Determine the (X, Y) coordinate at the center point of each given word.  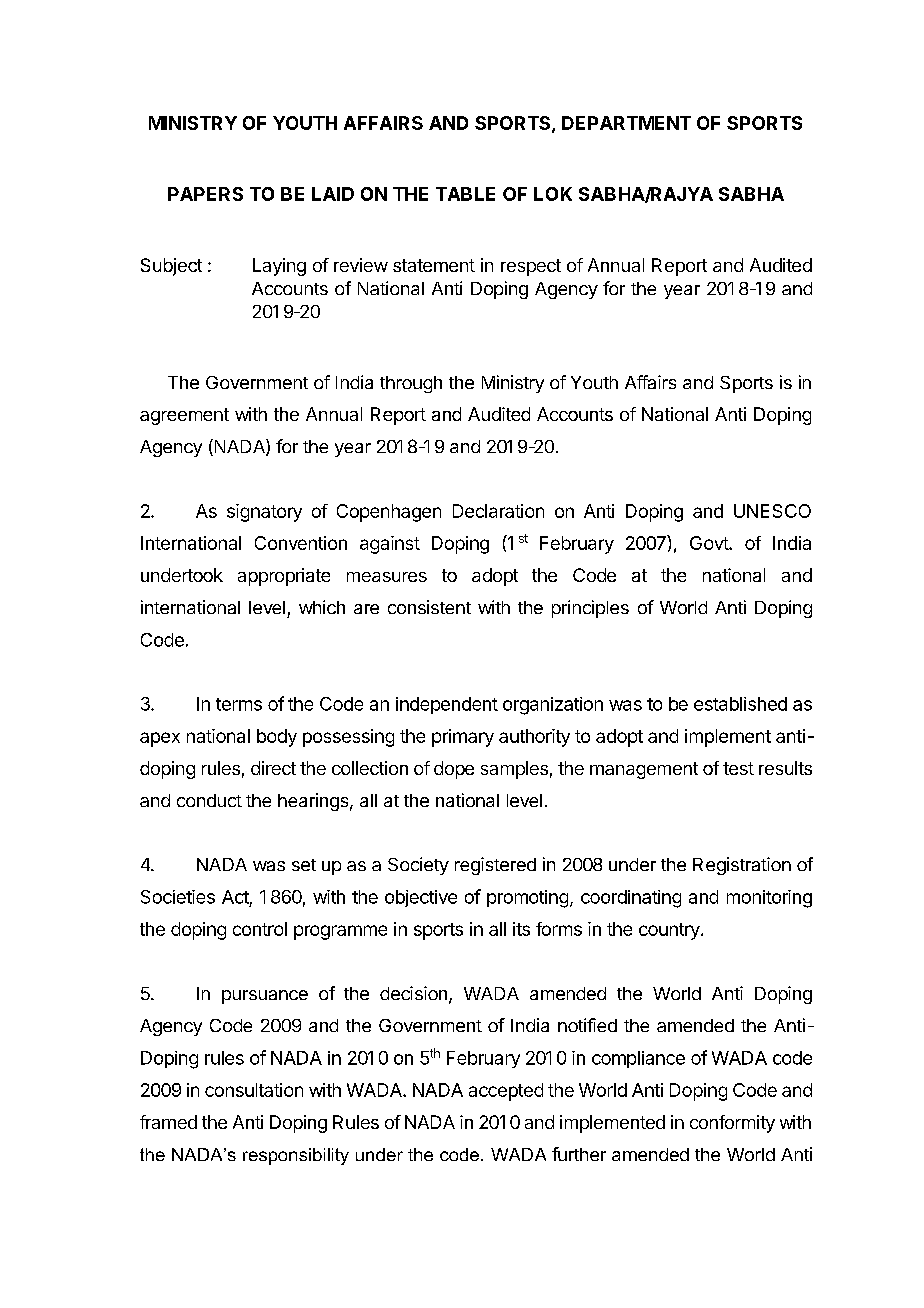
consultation (254, 1090)
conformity (732, 1124)
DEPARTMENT (626, 123)
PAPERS (205, 194)
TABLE (465, 194)
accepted (506, 1092)
